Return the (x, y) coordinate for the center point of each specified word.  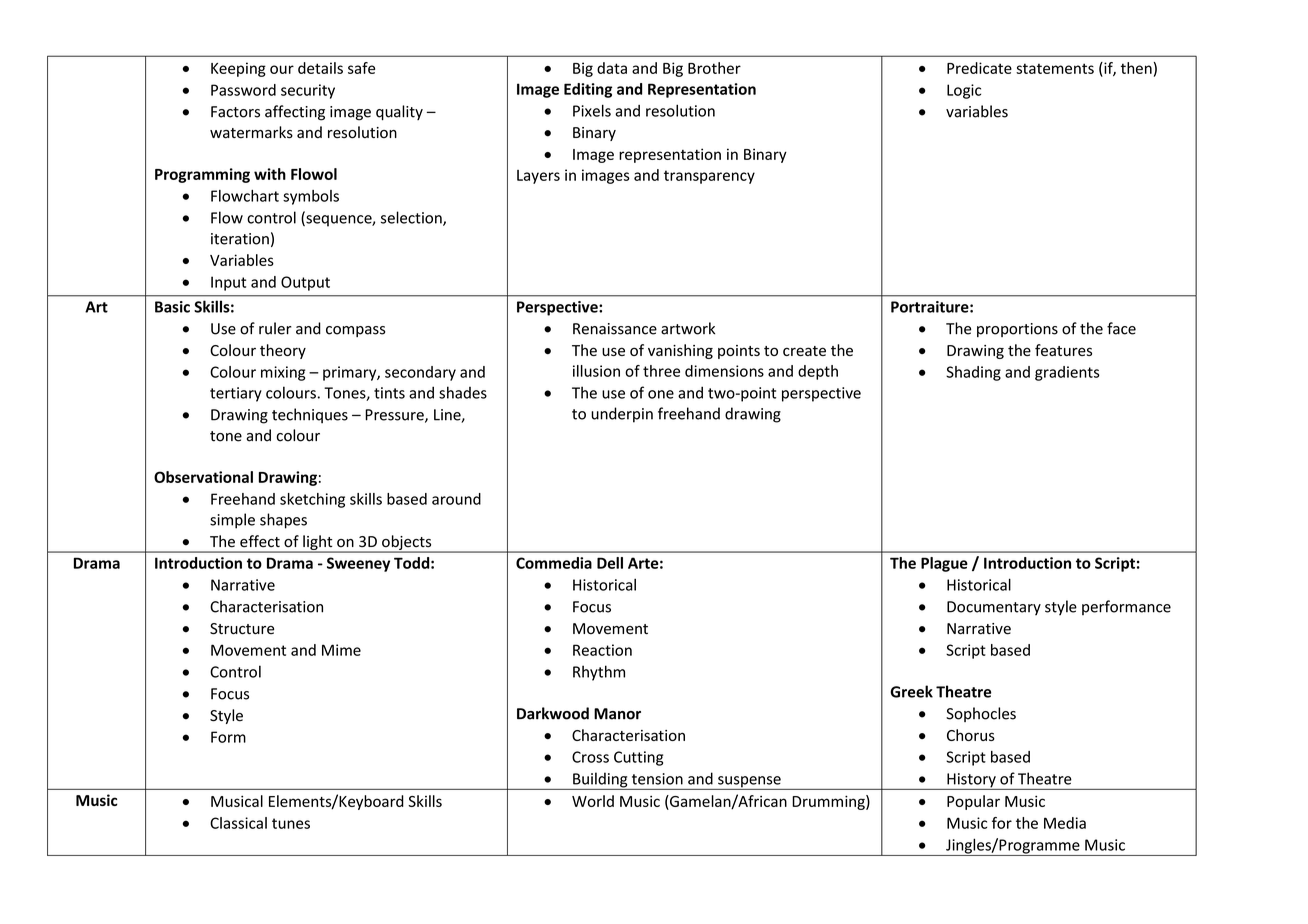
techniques (310, 415)
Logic (964, 91)
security (308, 91)
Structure (242, 629)
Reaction (602, 650)
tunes (291, 823)
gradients (1067, 373)
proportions (1017, 330)
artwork (688, 328)
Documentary (994, 608)
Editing (588, 90)
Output (305, 283)
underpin (622, 415)
